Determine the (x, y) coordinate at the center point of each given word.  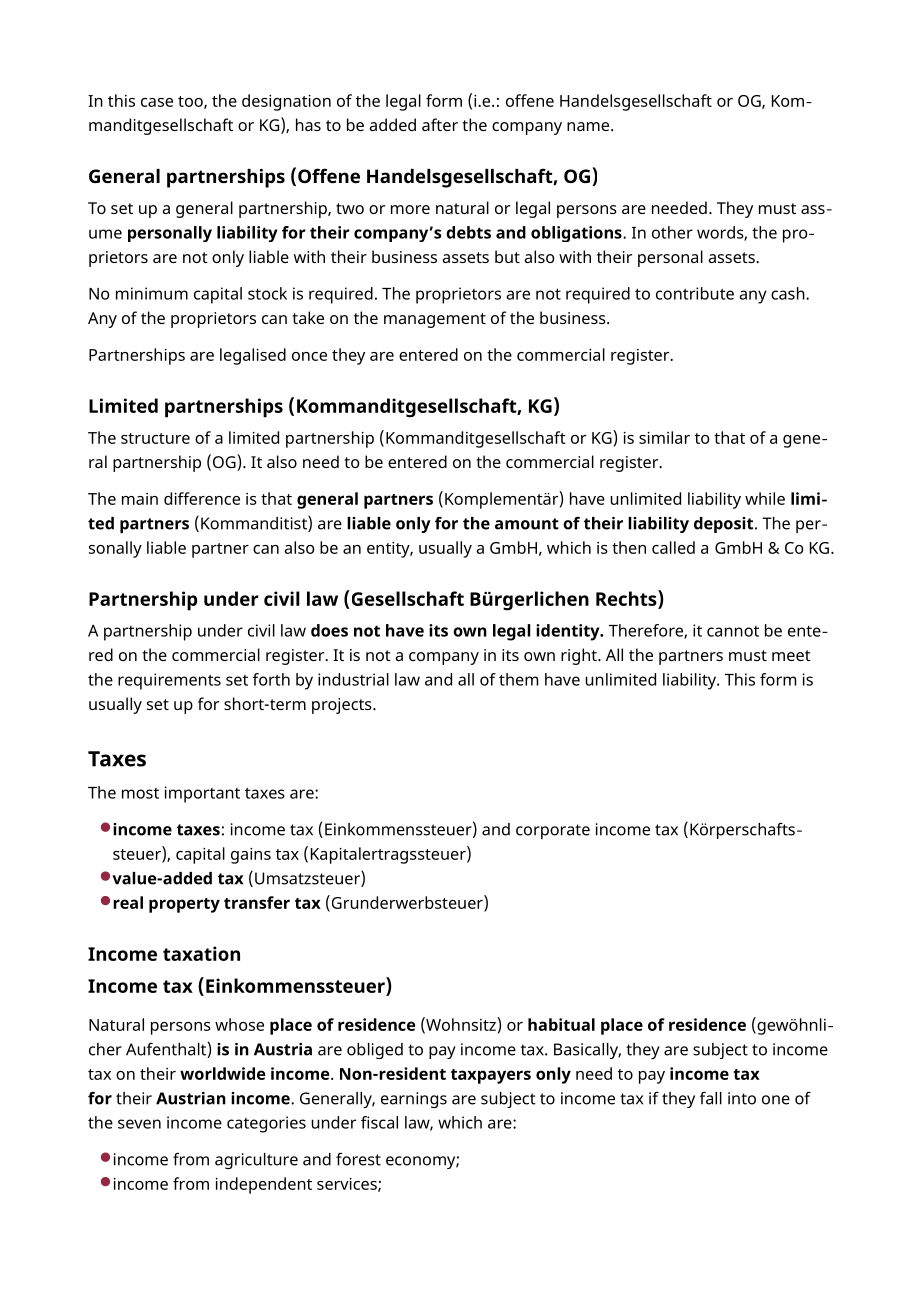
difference (202, 498)
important (202, 794)
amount (527, 524)
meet (791, 655)
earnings (414, 1100)
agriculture (256, 1161)
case (157, 102)
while (765, 498)
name (589, 126)
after (440, 124)
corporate (553, 831)
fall (711, 1098)
